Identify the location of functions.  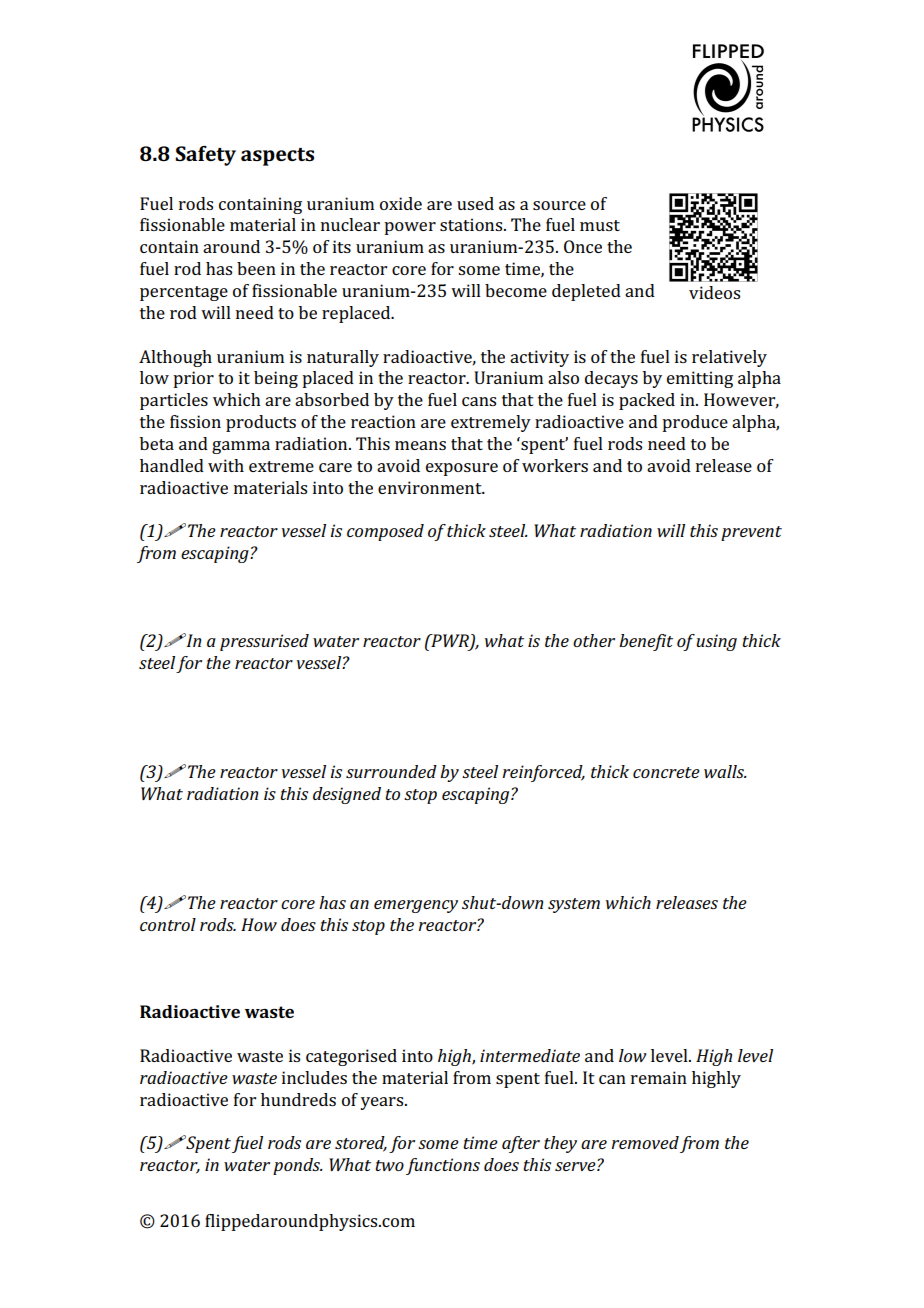
(443, 1166).
